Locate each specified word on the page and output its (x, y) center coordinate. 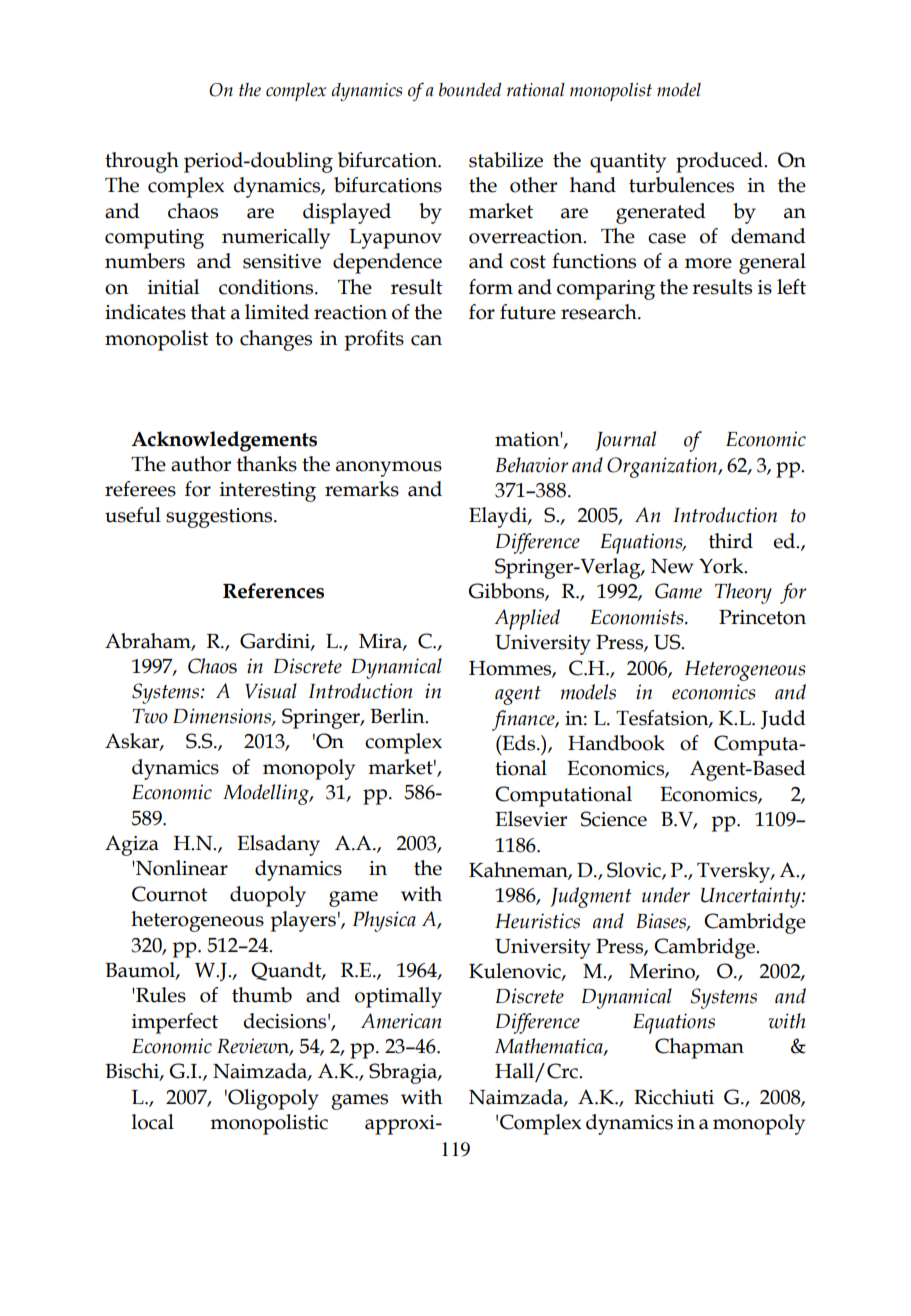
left (791, 287)
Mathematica (550, 1047)
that (208, 312)
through (142, 162)
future (528, 312)
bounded (470, 90)
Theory (743, 593)
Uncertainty (752, 897)
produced (720, 162)
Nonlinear (181, 868)
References (273, 591)
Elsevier (531, 819)
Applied (527, 619)
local (153, 1122)
